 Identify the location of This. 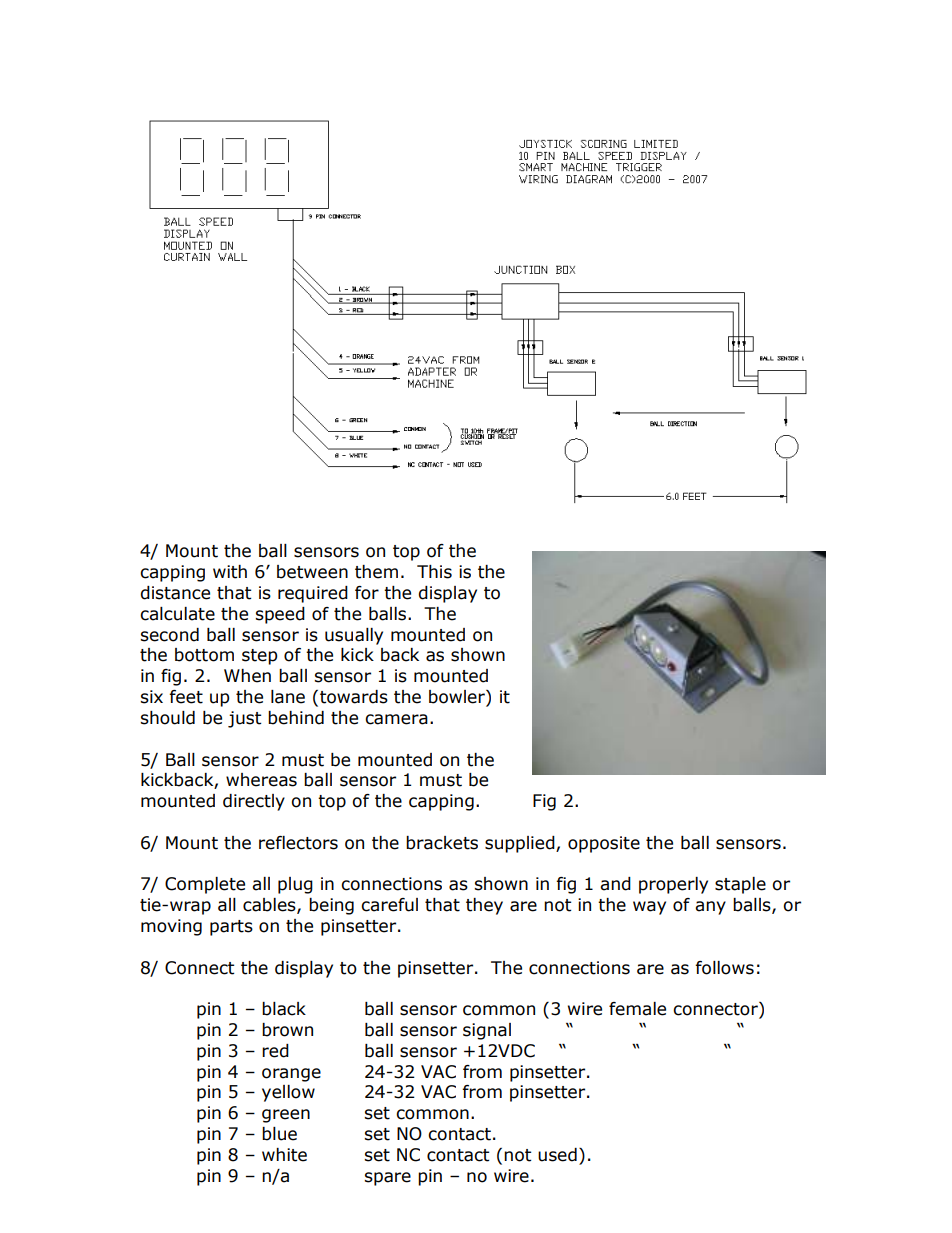
(434, 572).
